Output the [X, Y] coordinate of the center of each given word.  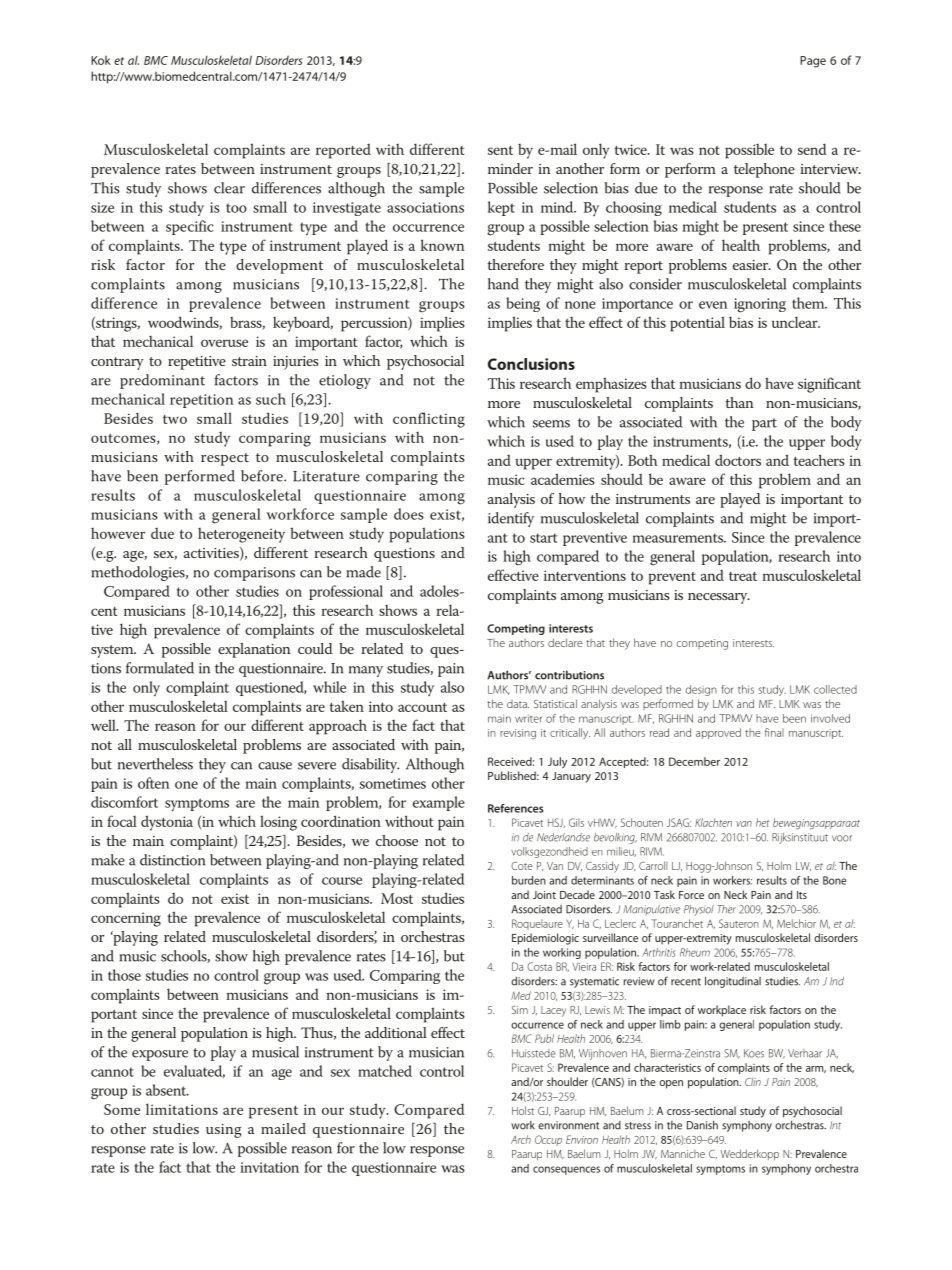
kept [501, 208]
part [764, 424]
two [175, 419]
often [153, 783]
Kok [101, 60]
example [439, 803]
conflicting [429, 420]
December [694, 761]
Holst [523, 1110]
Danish [702, 1125]
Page [813, 62]
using [224, 1131]
